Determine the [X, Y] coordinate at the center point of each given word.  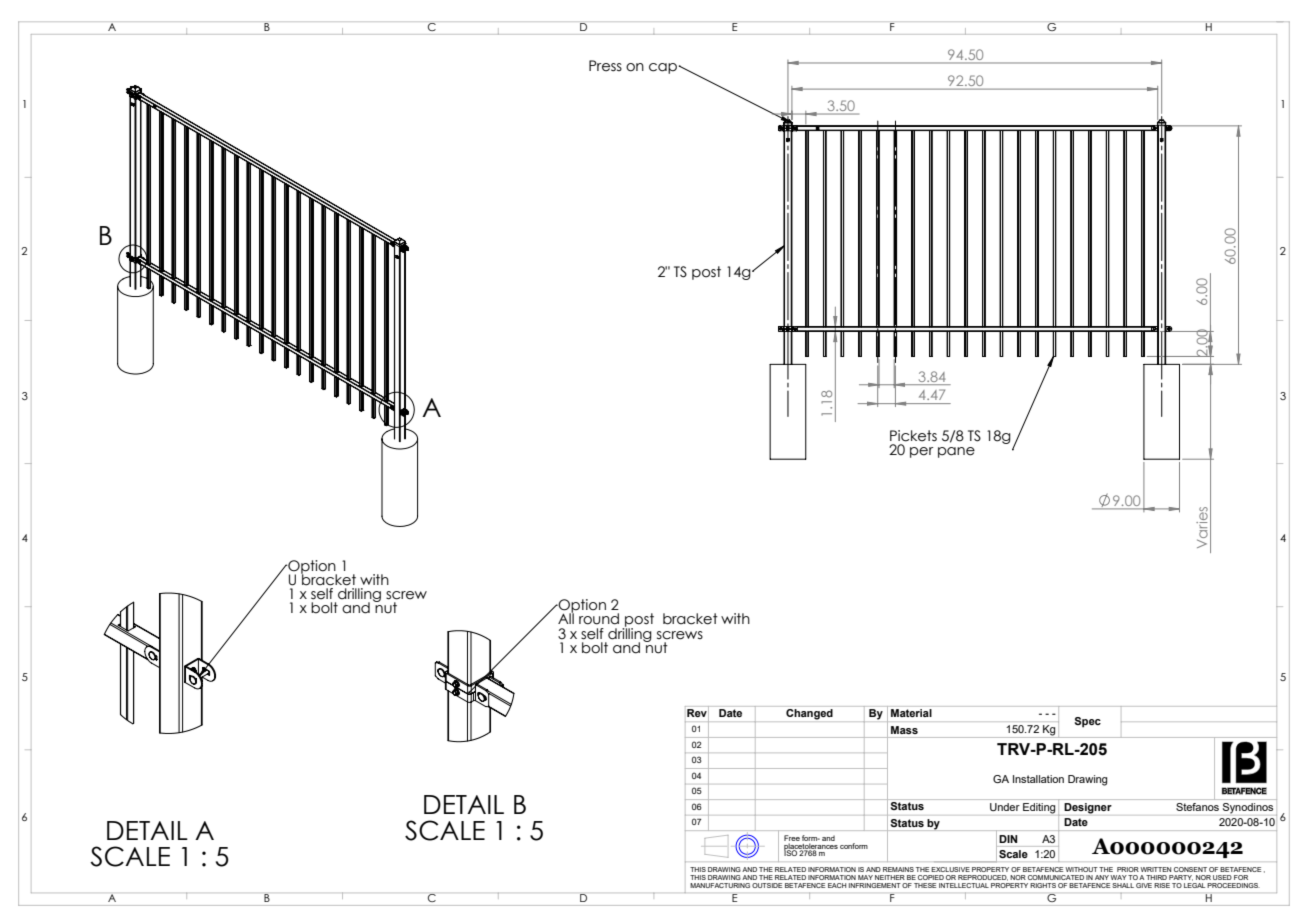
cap [663, 68]
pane [956, 452]
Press [605, 66]
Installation [1038, 779]
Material [911, 713]
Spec [1088, 722]
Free [792, 839]
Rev [697, 713]
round [599, 619]
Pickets [913, 436]
